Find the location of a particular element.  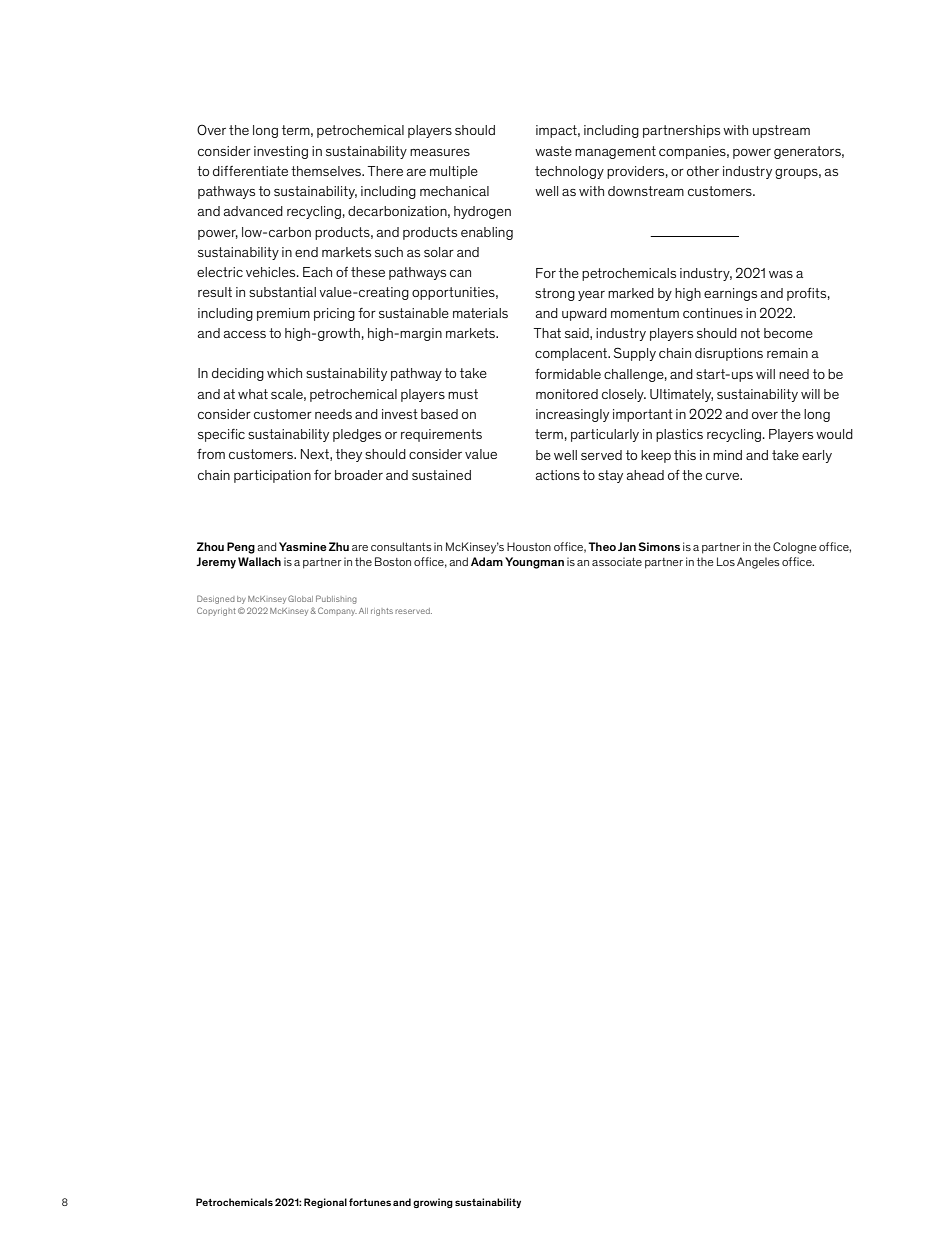

Angeles is located at coordinates (758, 563).
